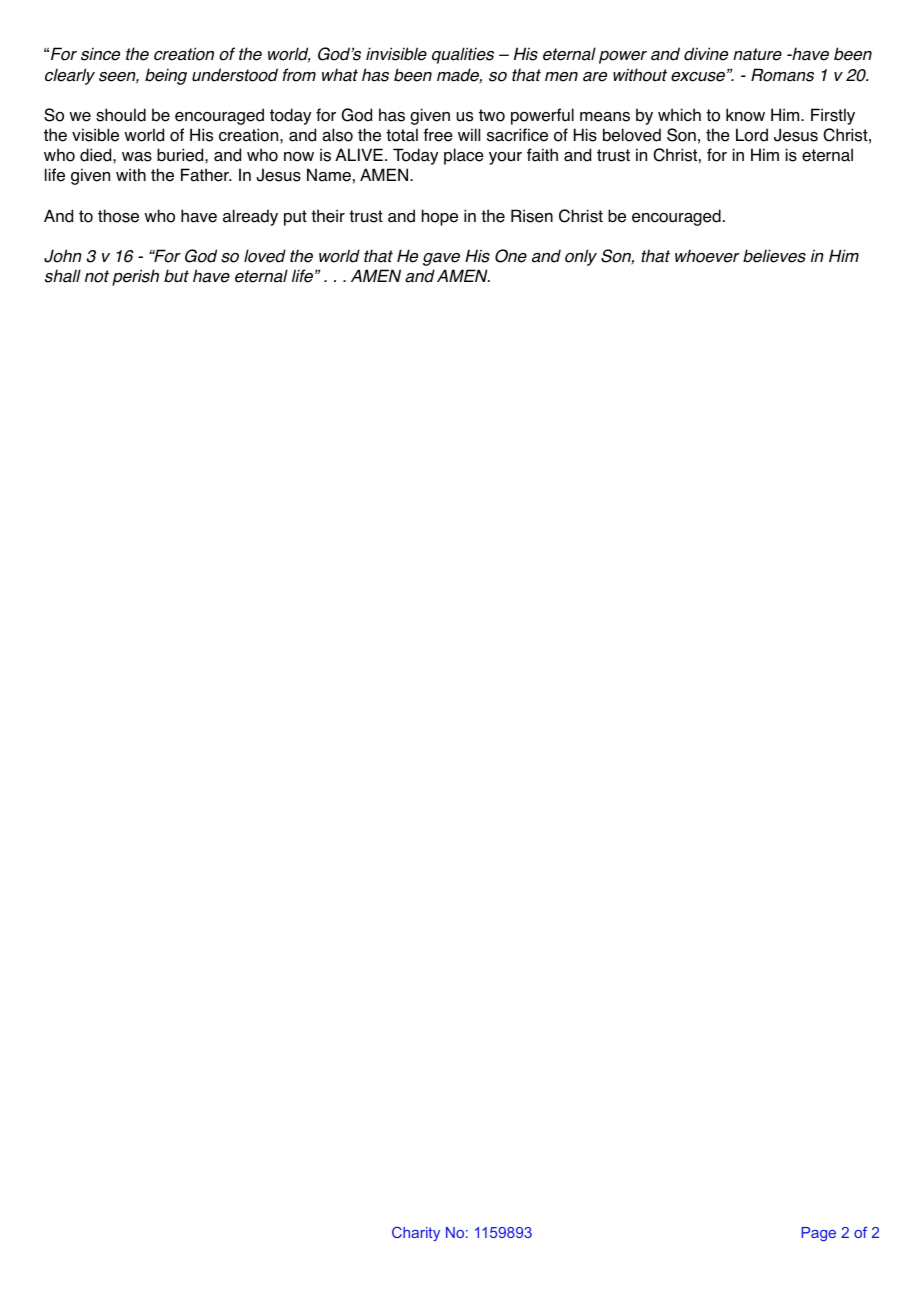 This screenshot has width=924, height=1308. I want to click on shall, so click(63, 276).
